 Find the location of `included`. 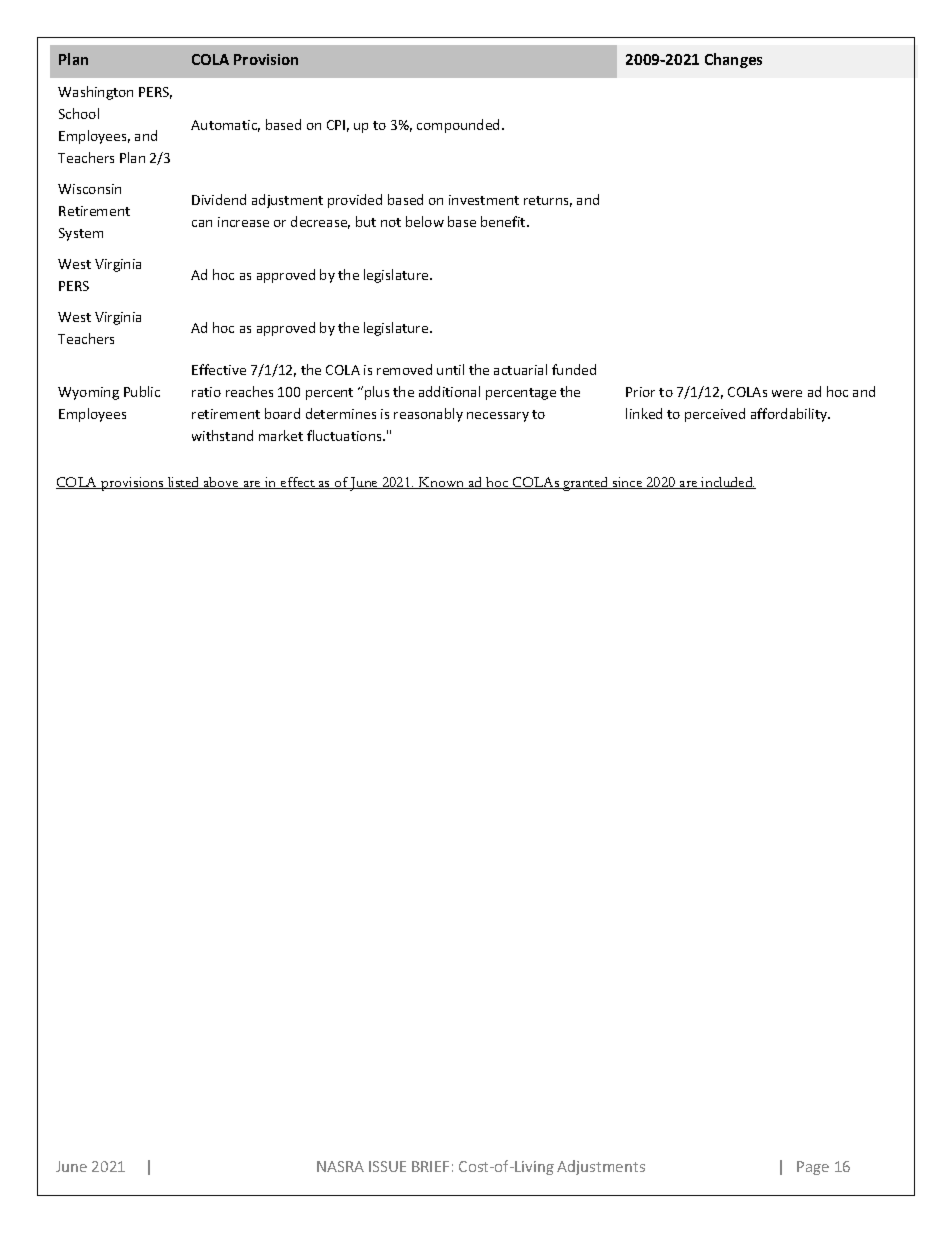

included is located at coordinates (727, 483).
